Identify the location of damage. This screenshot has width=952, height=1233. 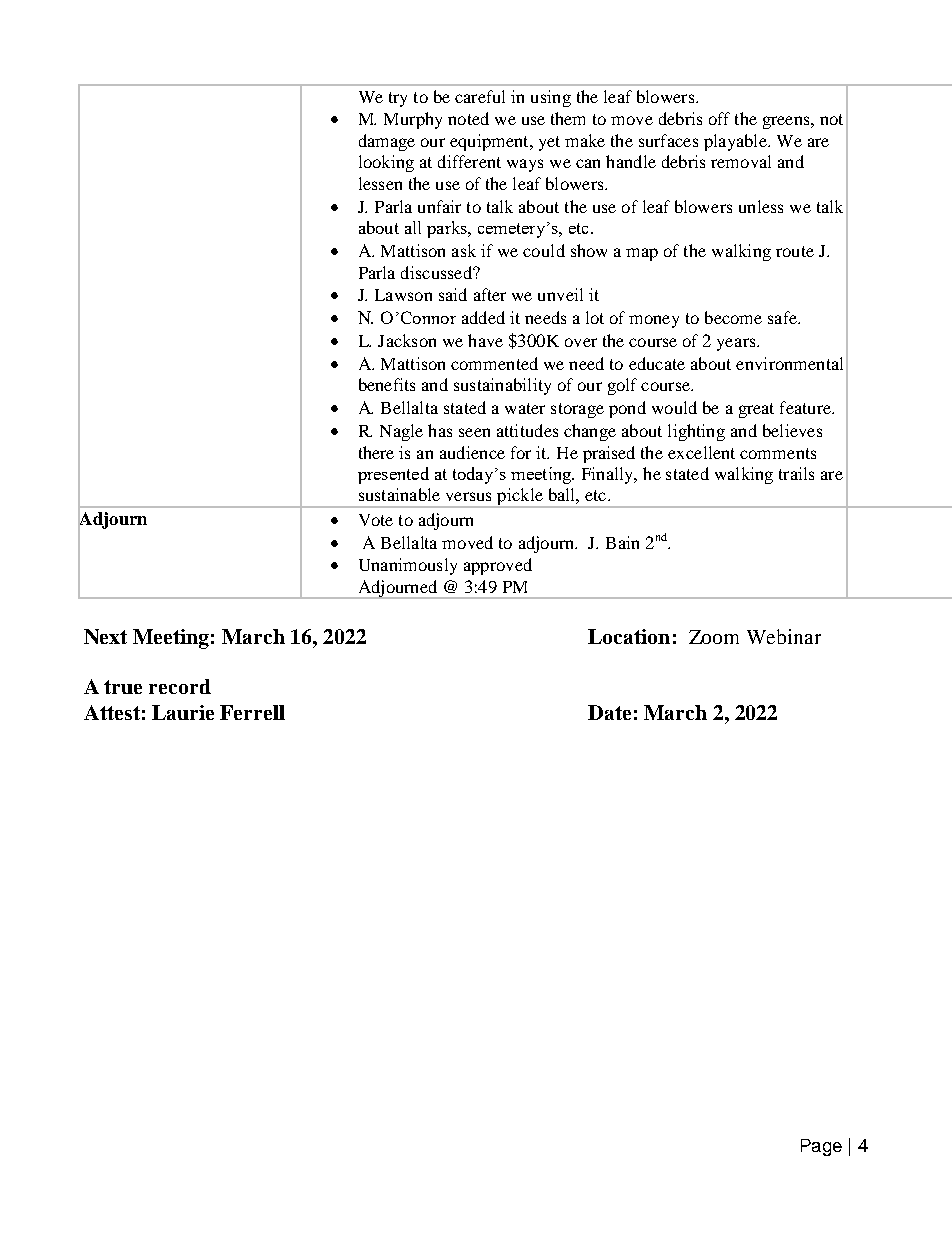
(387, 142).
